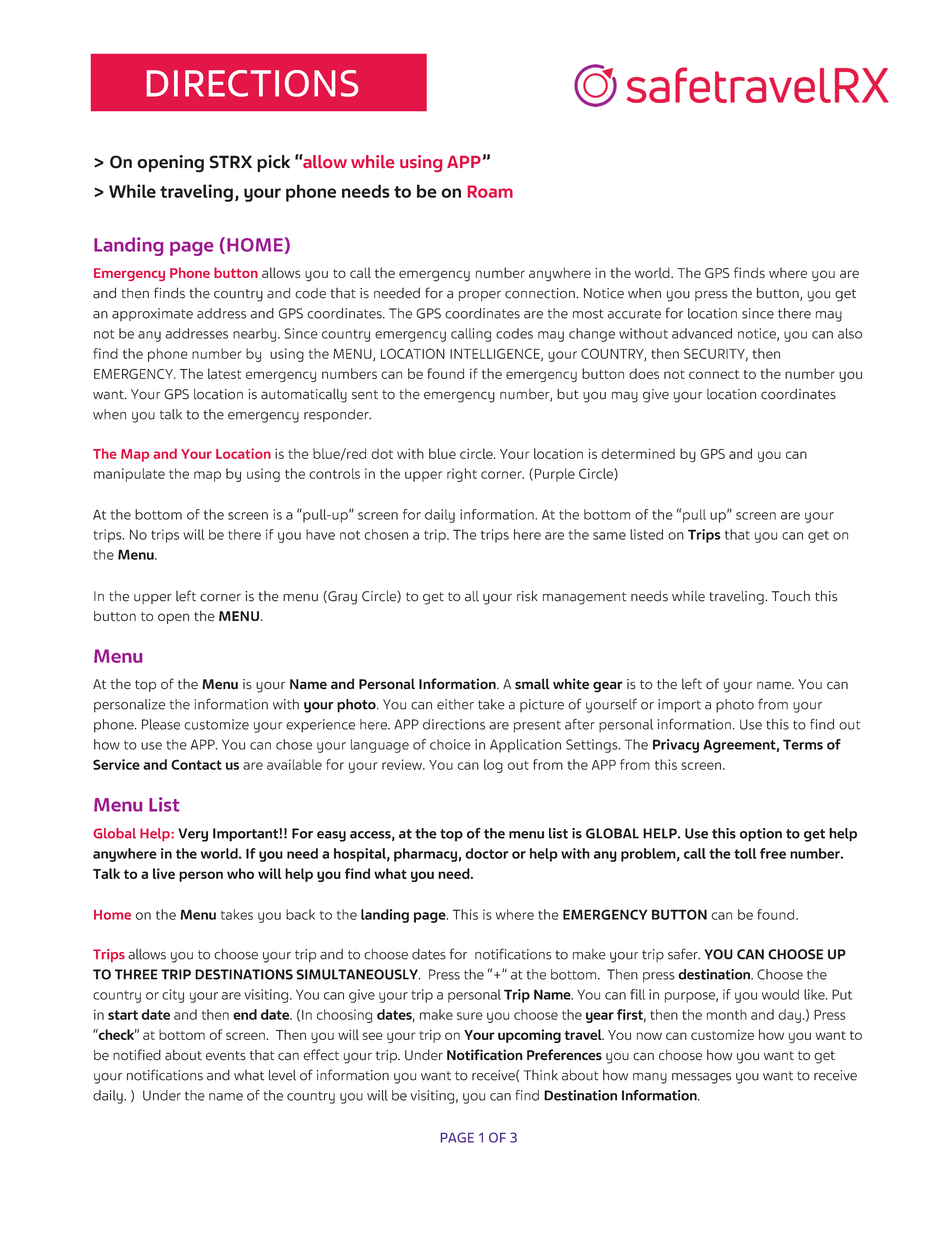 This document has width=952, height=1233. Describe the element at coordinates (529, 1036) in the document. I see `upcoming` at that location.
